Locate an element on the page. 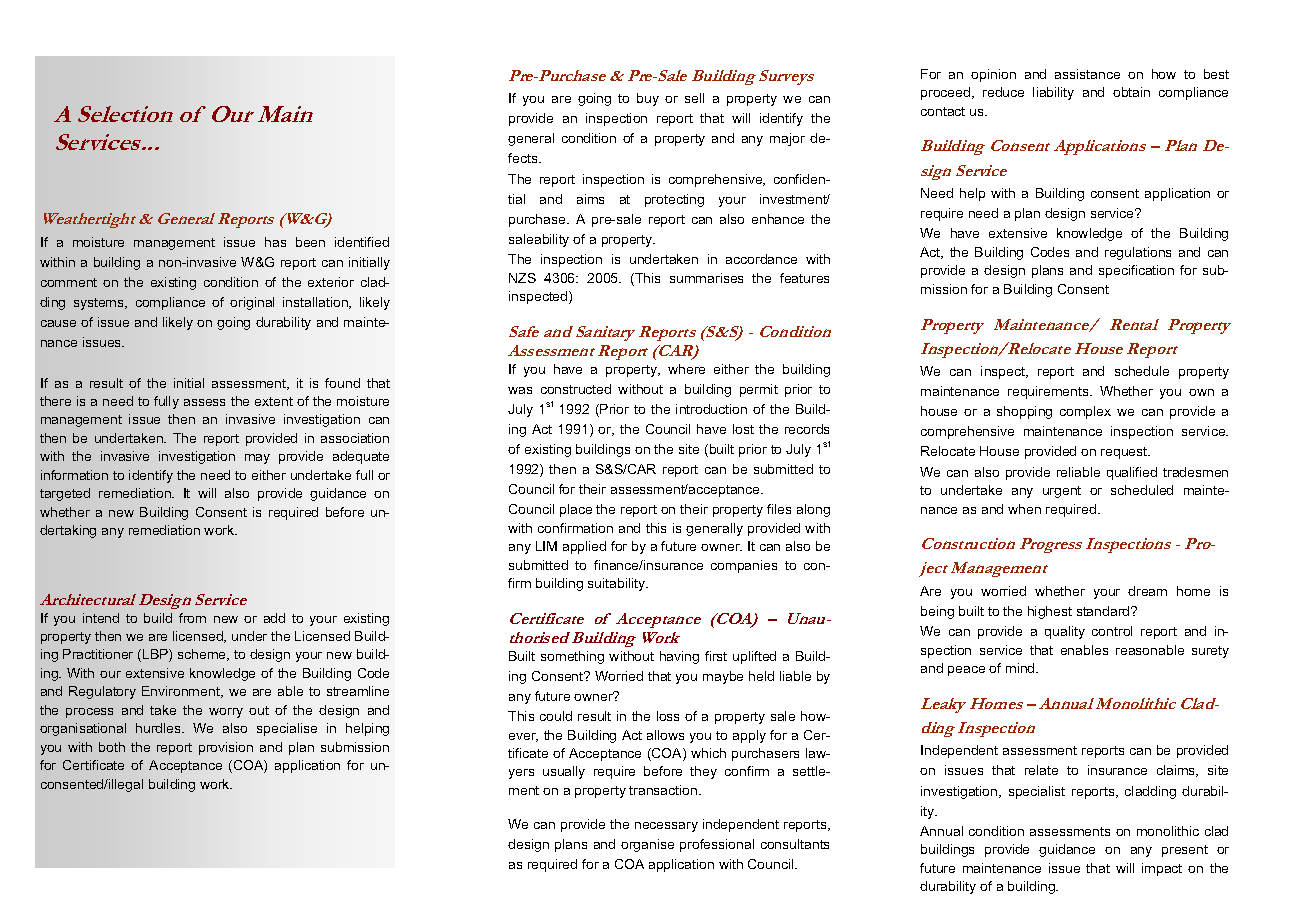 The height and width of the document is (924, 1308). summarises is located at coordinates (706, 278).
